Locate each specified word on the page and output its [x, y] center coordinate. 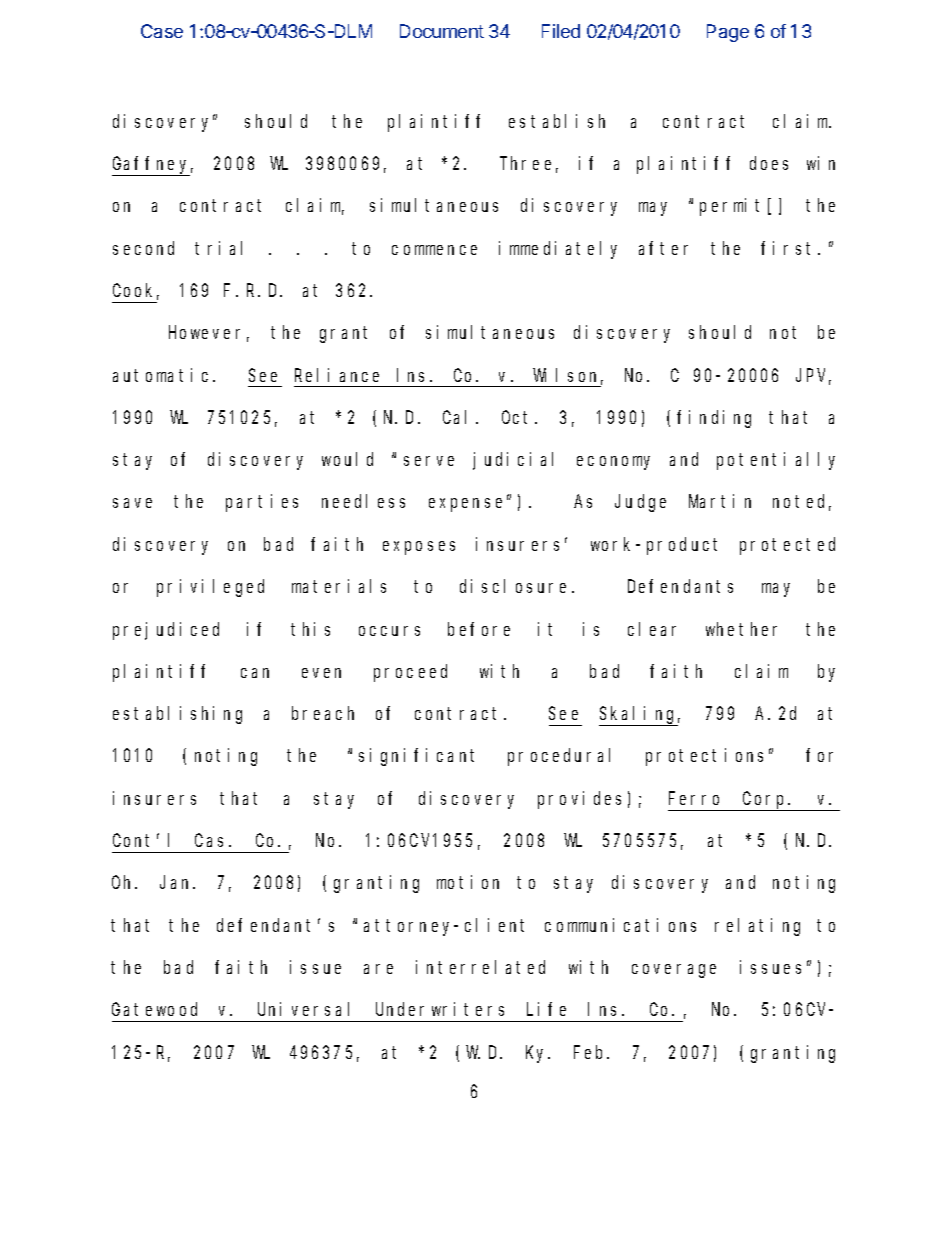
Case [162, 31]
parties [262, 503]
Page [728, 33]
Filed [561, 31]
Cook [136, 291]
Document [442, 31]
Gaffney [152, 166]
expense [468, 505]
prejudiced [166, 631]
